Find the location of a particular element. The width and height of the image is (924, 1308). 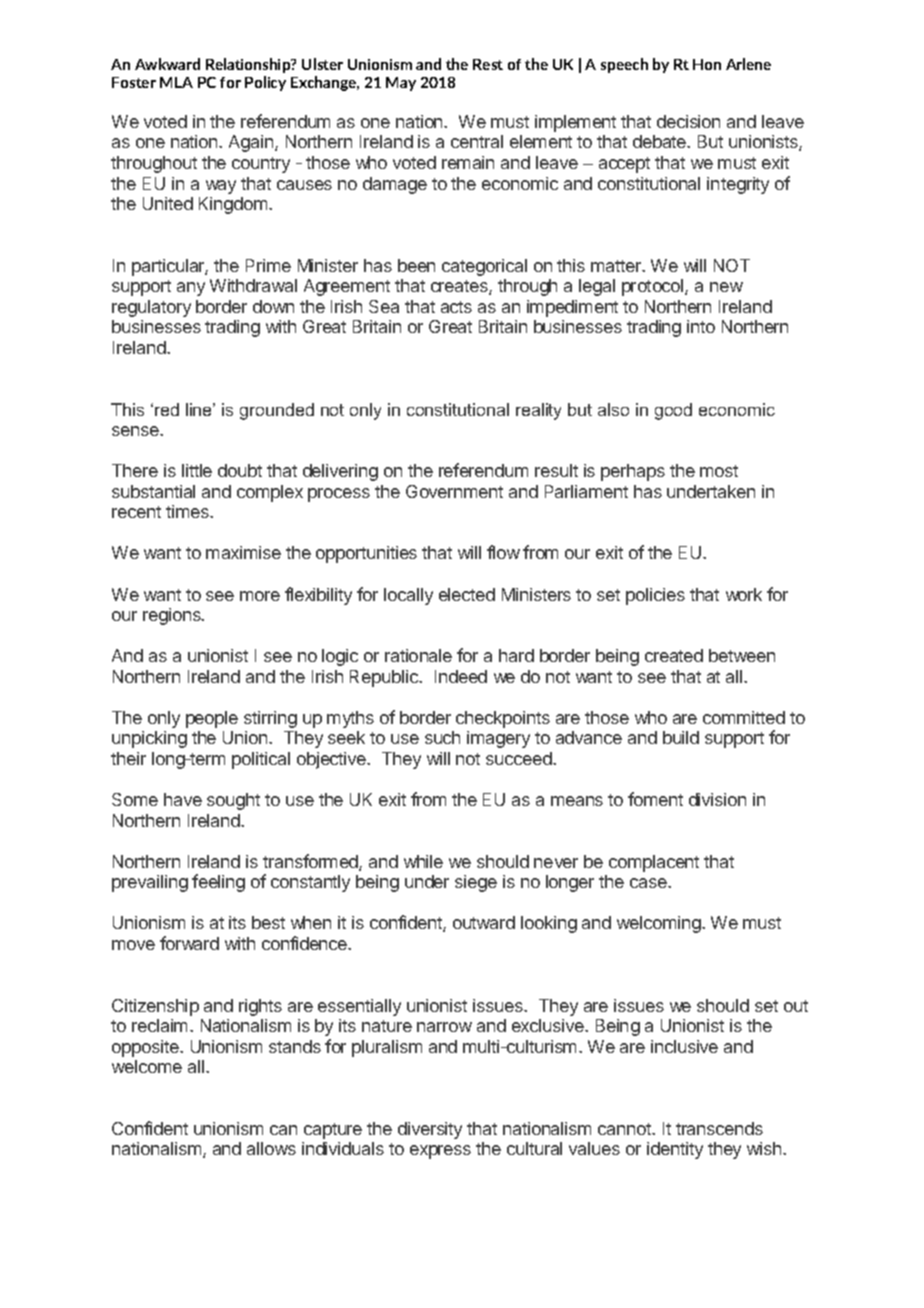

decision is located at coordinates (688, 121).
